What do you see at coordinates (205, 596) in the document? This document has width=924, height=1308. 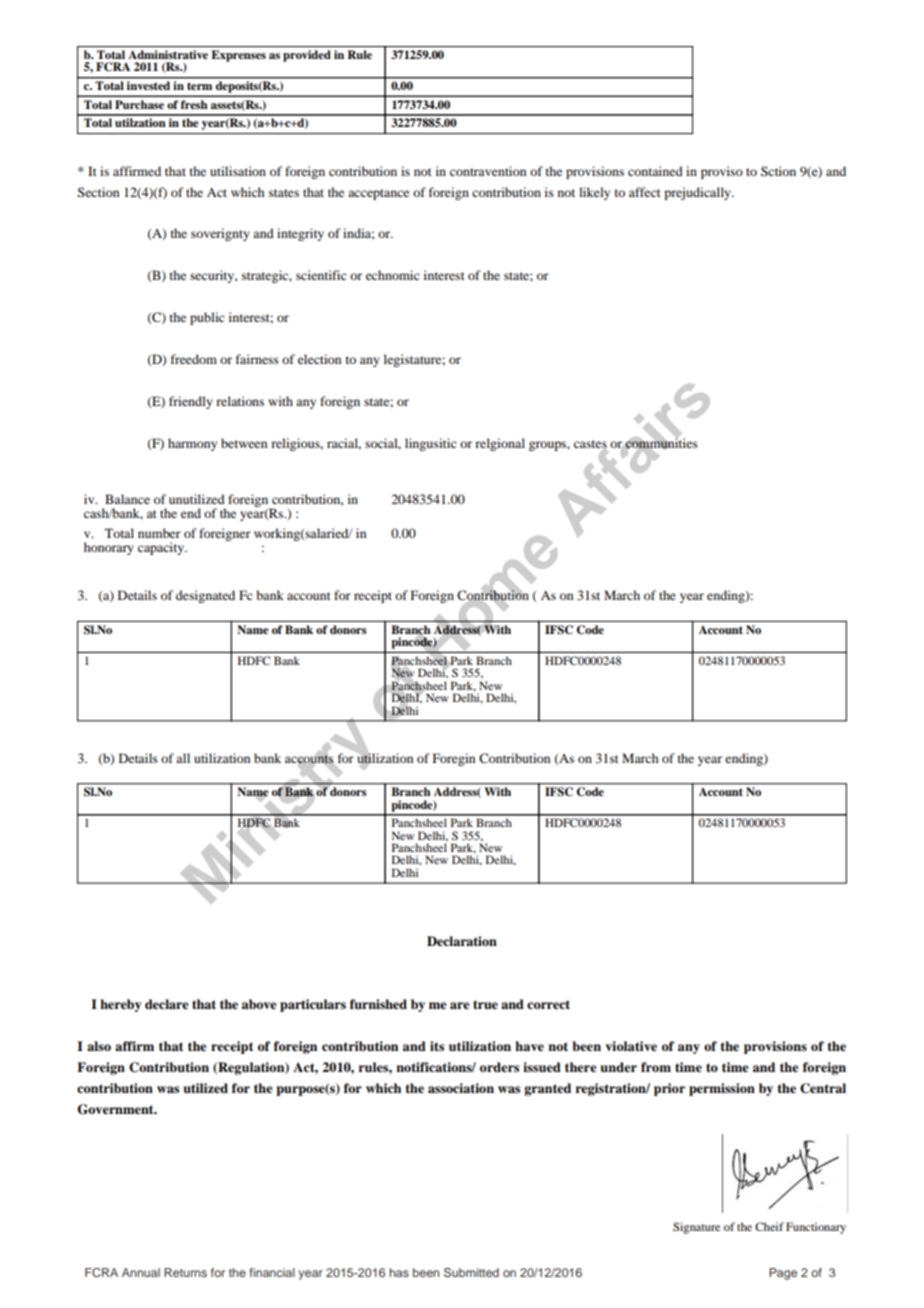 I see `designated` at bounding box center [205, 596].
